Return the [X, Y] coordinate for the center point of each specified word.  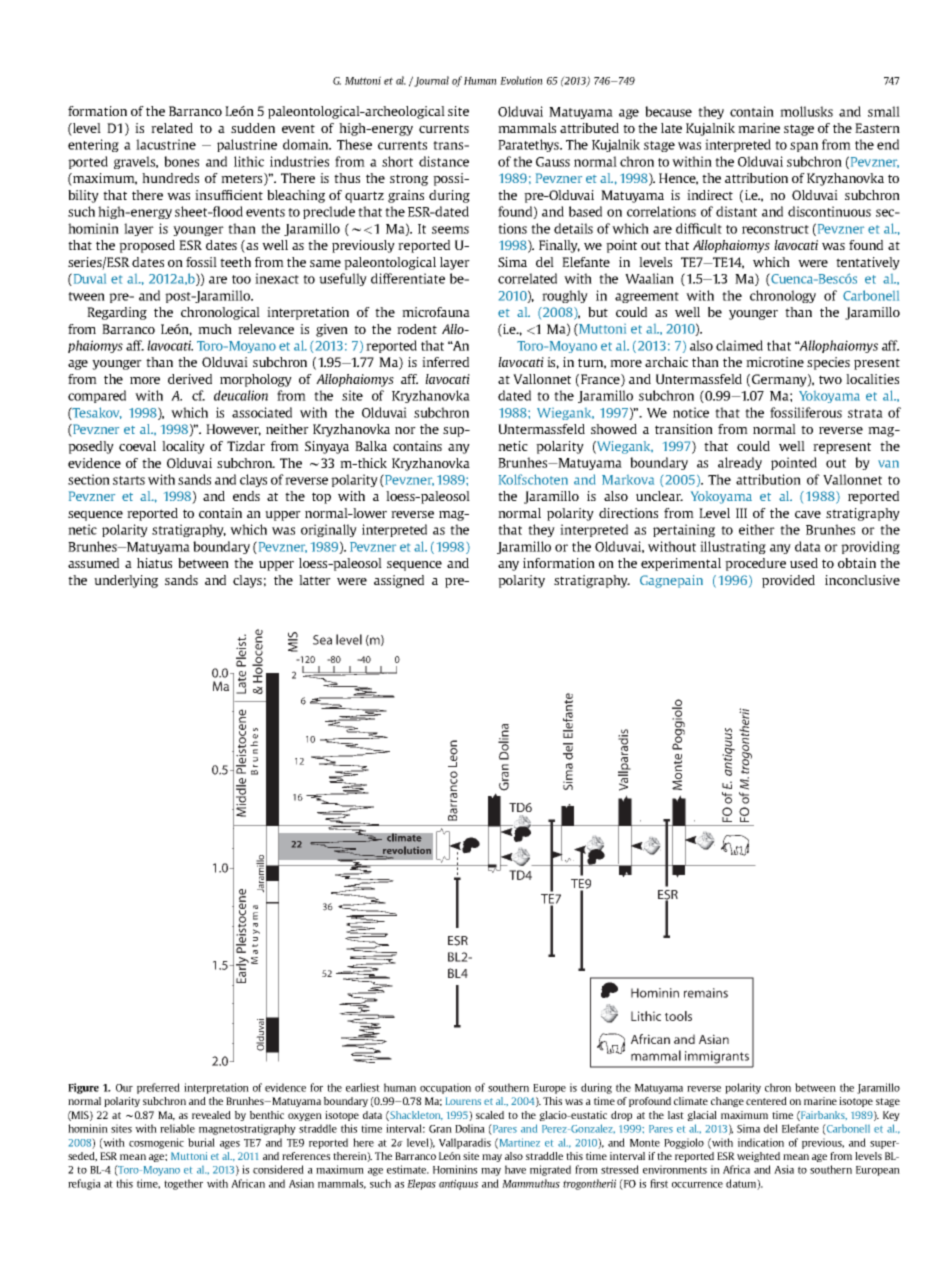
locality [183, 447]
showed [614, 429]
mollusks [806, 111]
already [740, 463]
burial [201, 1142]
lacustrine [166, 144]
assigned [399, 581]
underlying [126, 581]
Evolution [521, 80]
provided [788, 581]
